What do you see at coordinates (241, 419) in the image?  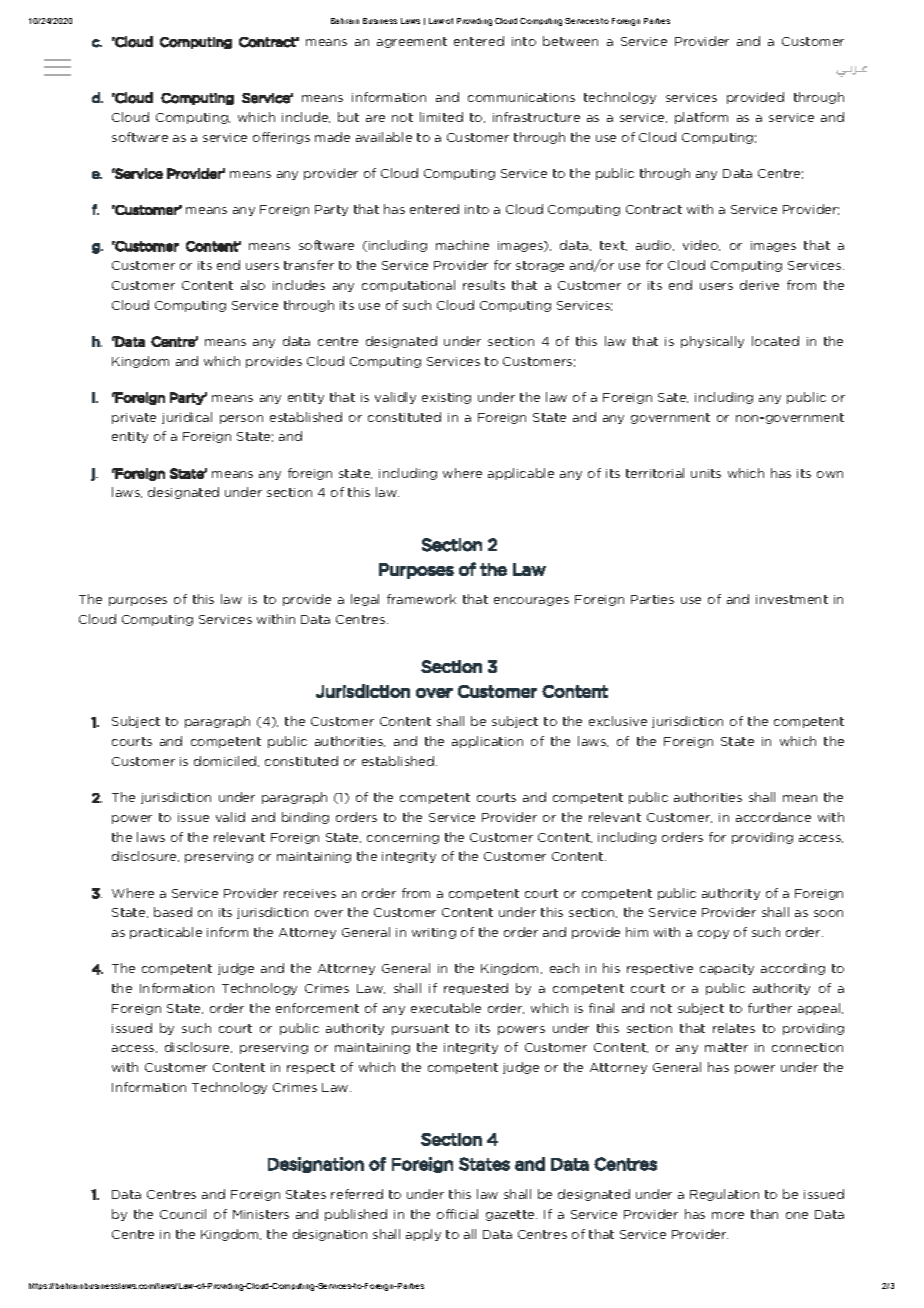 I see `person` at bounding box center [241, 419].
